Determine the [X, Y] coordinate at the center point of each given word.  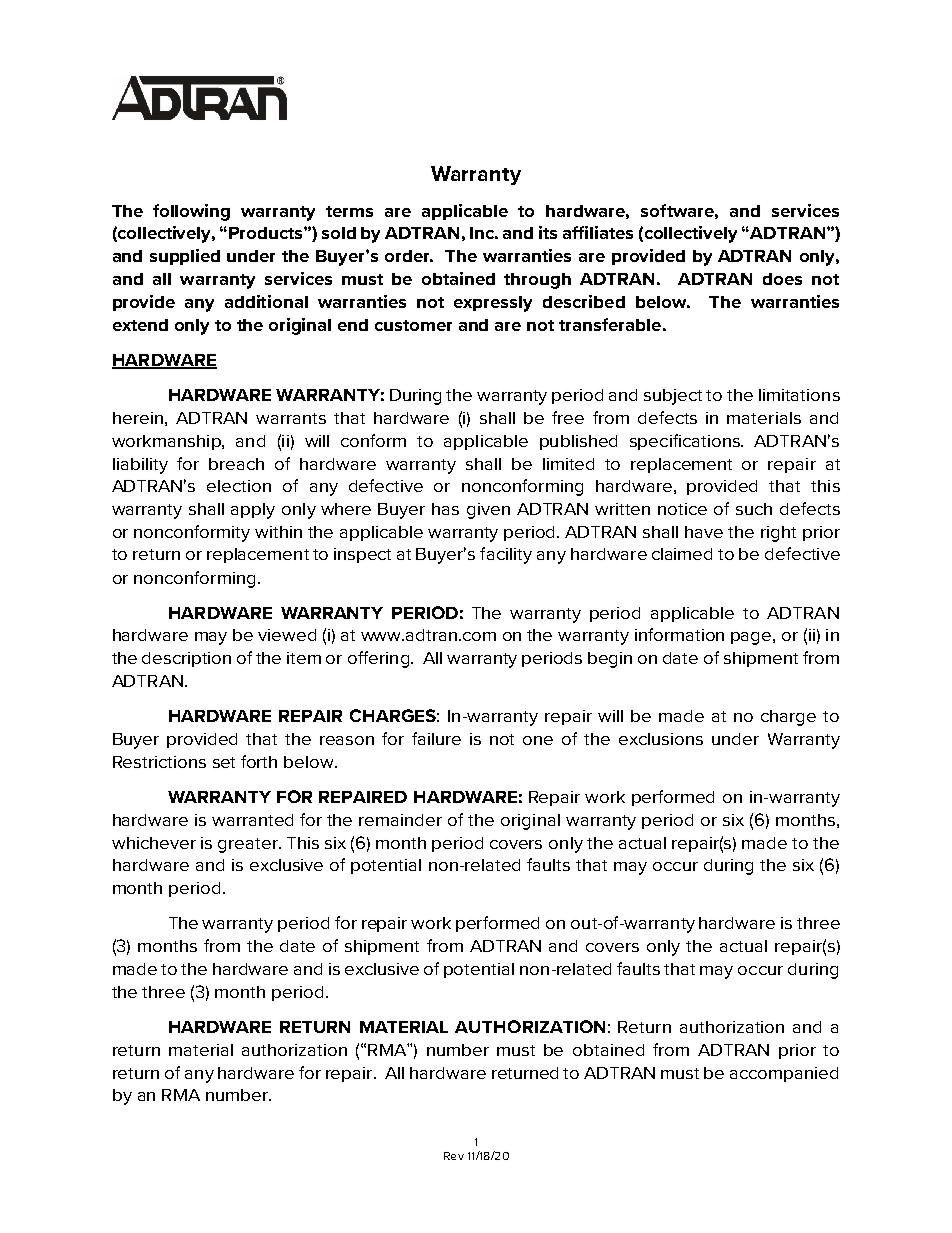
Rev [454, 1156]
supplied [185, 257]
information [679, 634]
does [782, 279]
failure [436, 738]
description [186, 659]
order [409, 256]
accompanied [784, 1074]
